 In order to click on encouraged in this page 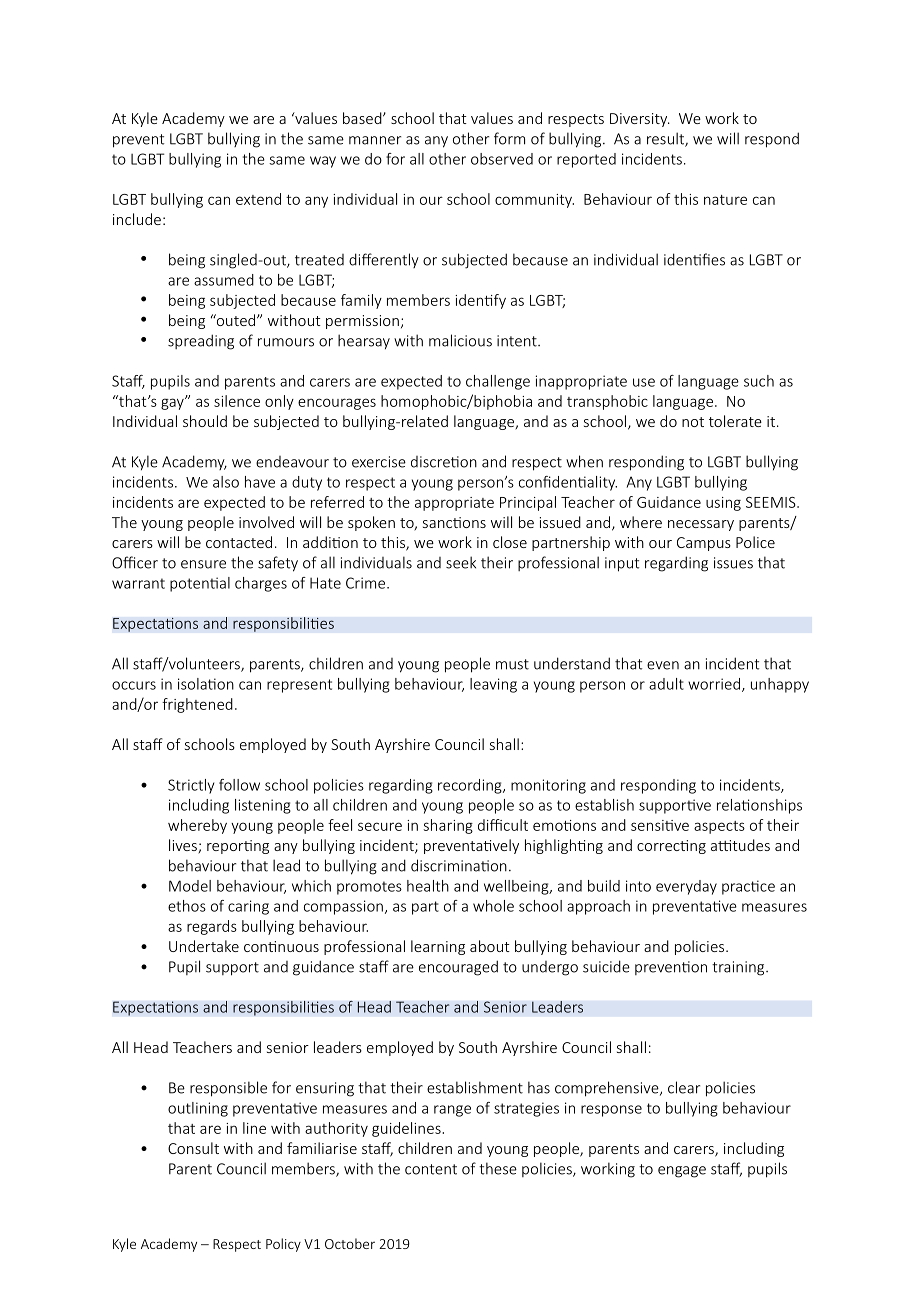, I will do `click(458, 968)`.
